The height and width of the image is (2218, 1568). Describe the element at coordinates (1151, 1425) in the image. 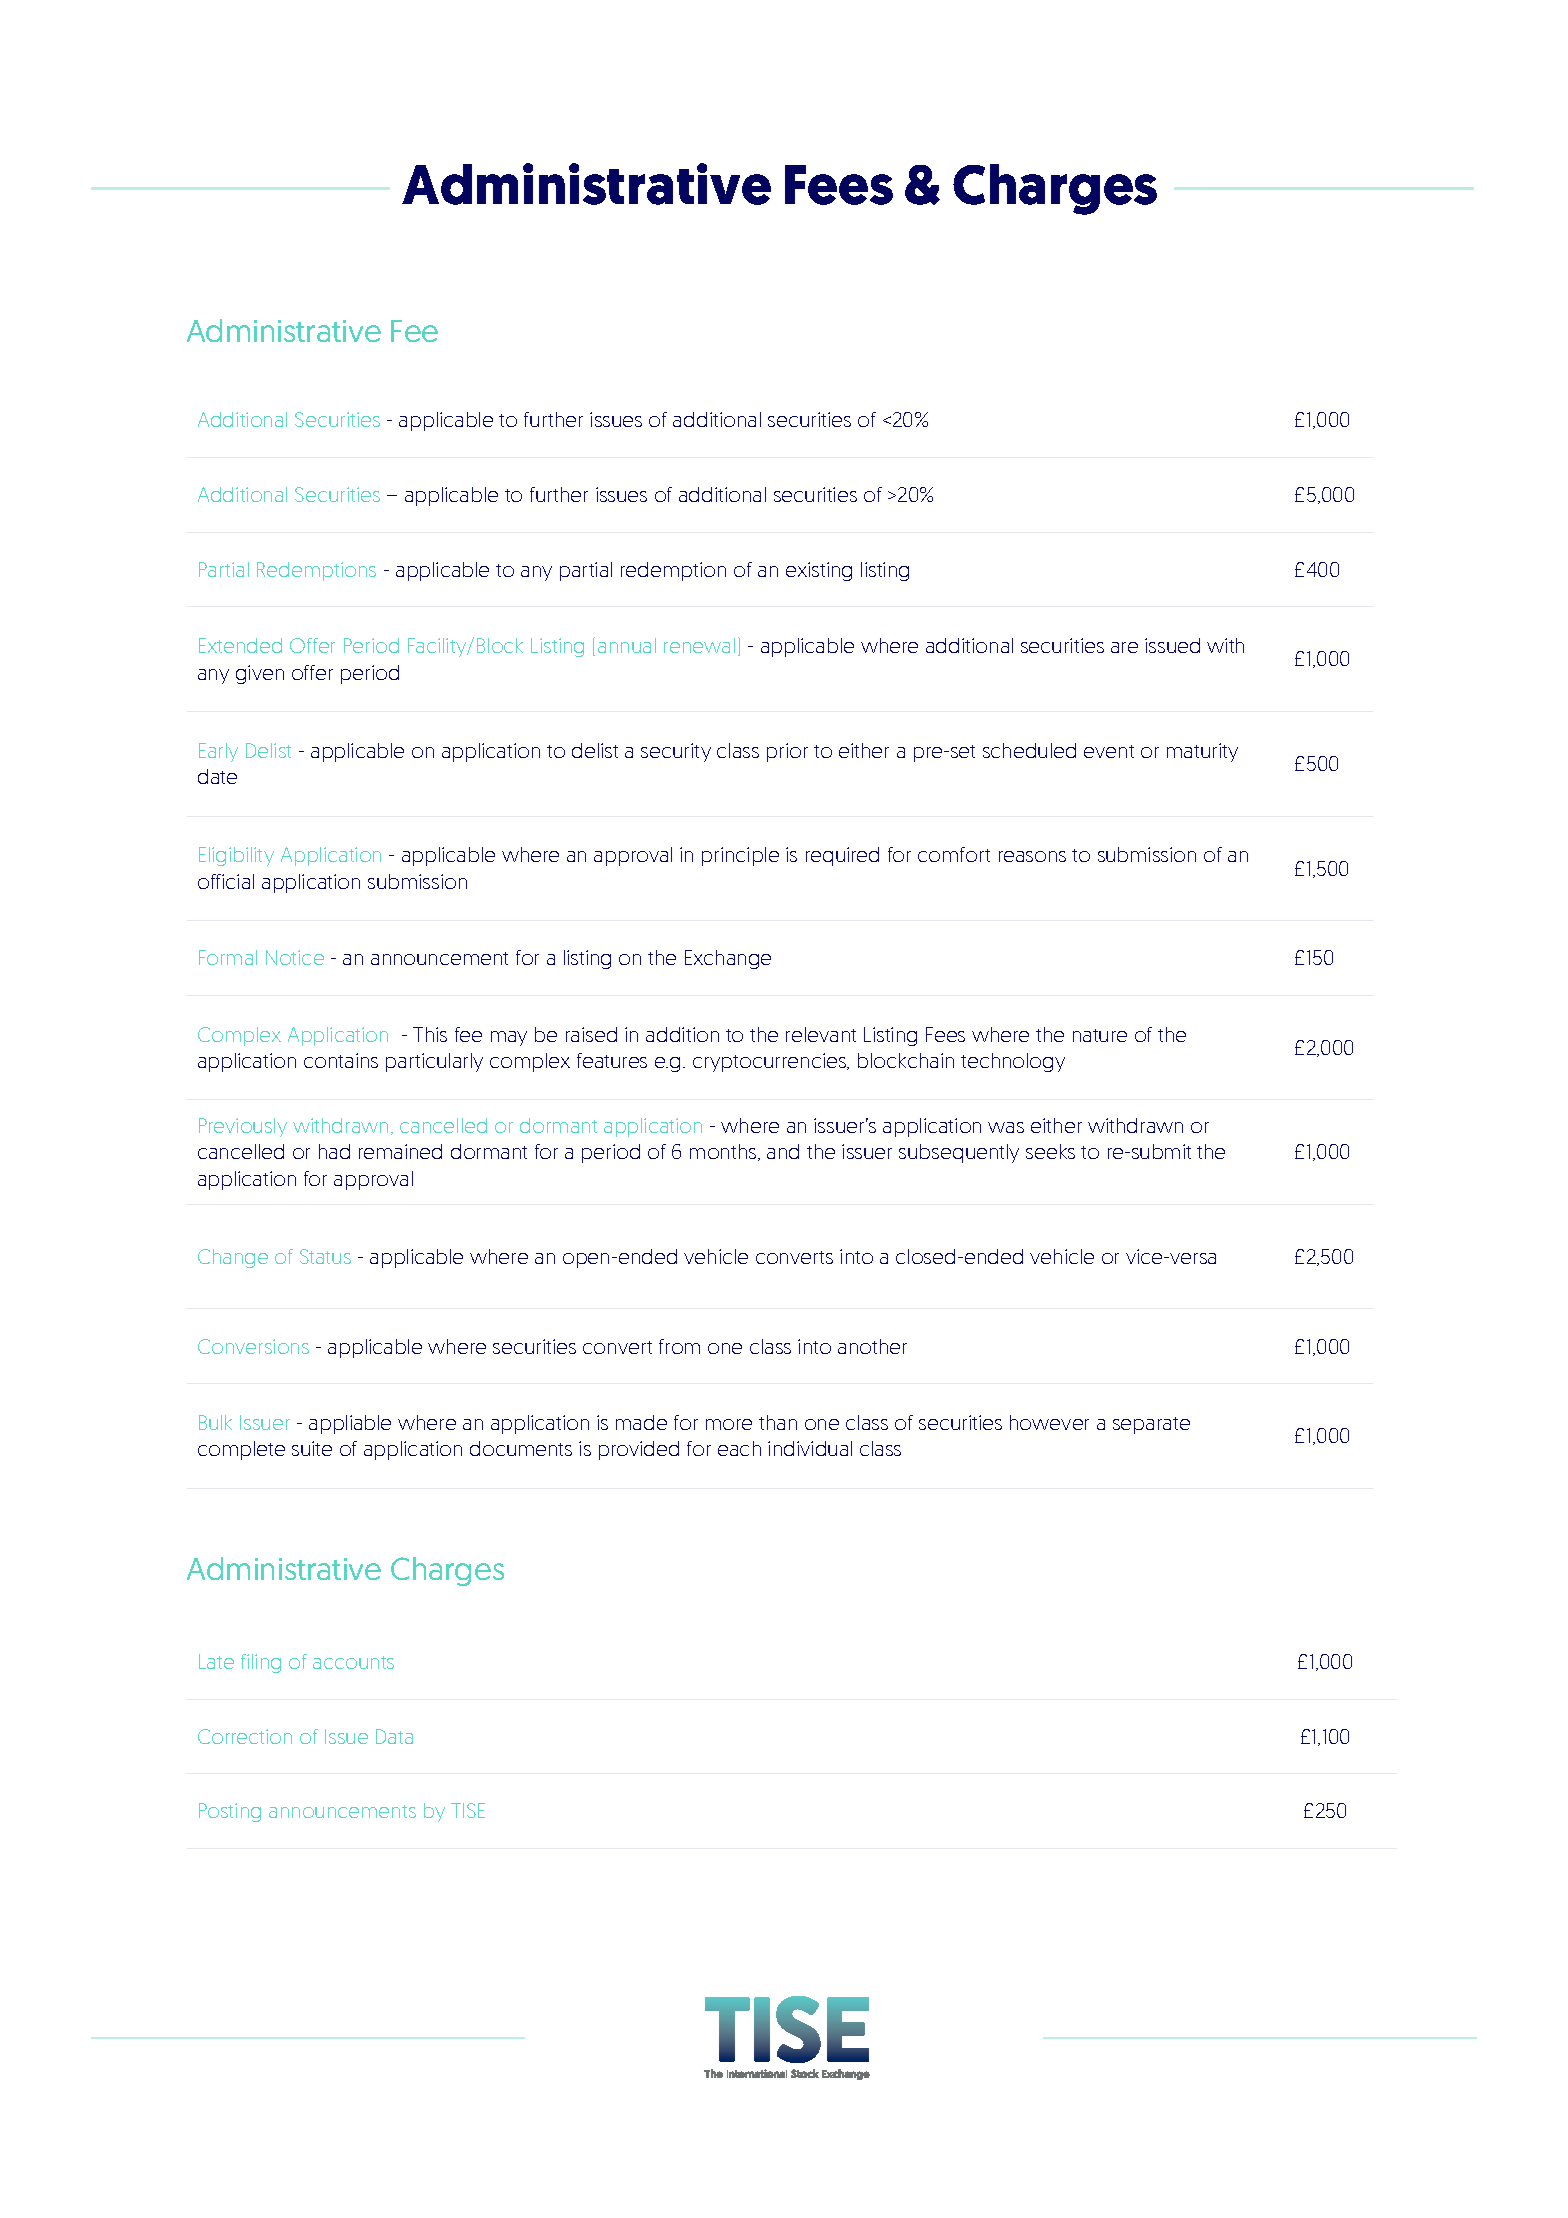

I see `separate` at that location.
